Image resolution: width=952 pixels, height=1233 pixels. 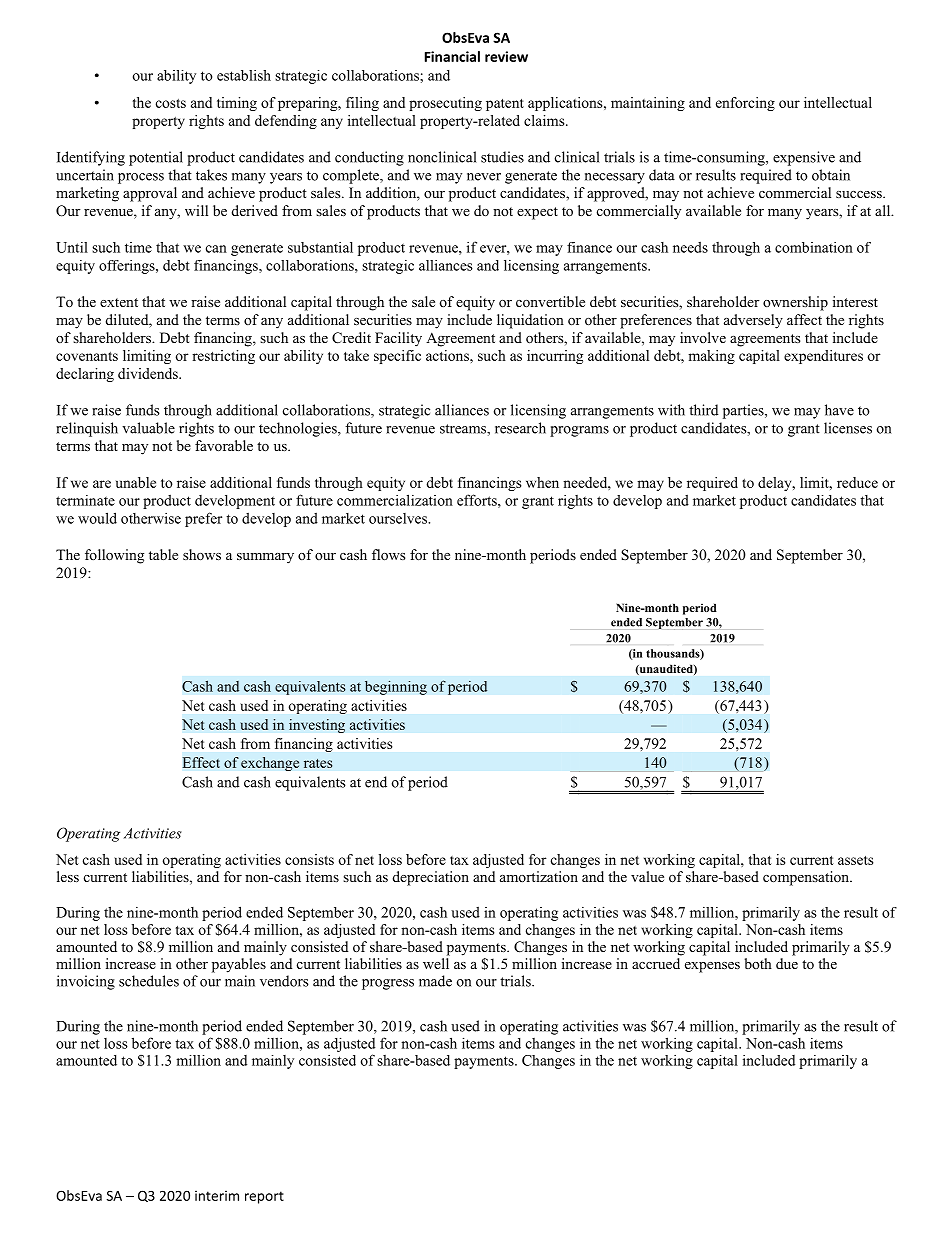 I want to click on enforcing, so click(x=745, y=104).
